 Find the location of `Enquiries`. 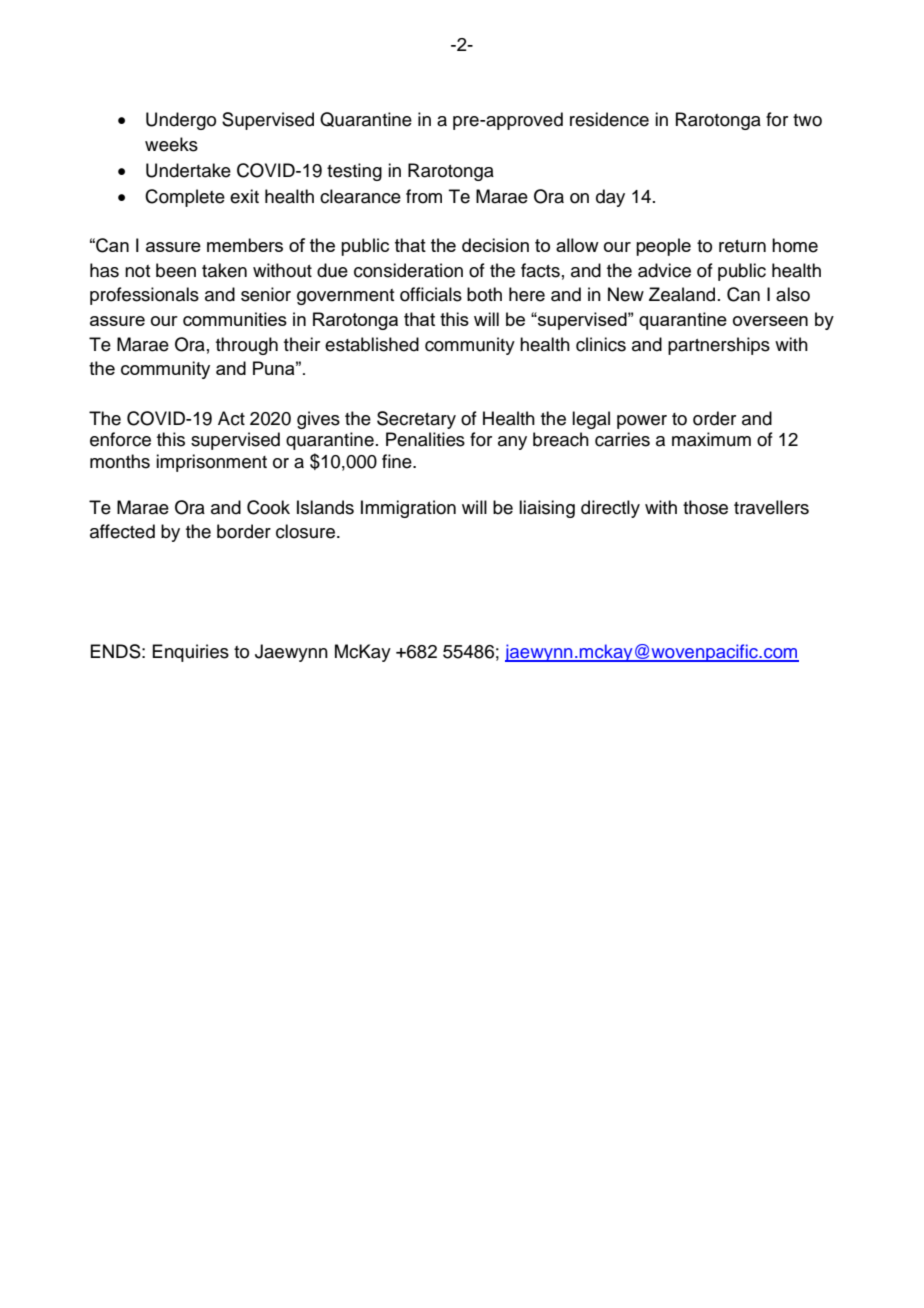

Enquiries is located at coordinates (190, 653).
